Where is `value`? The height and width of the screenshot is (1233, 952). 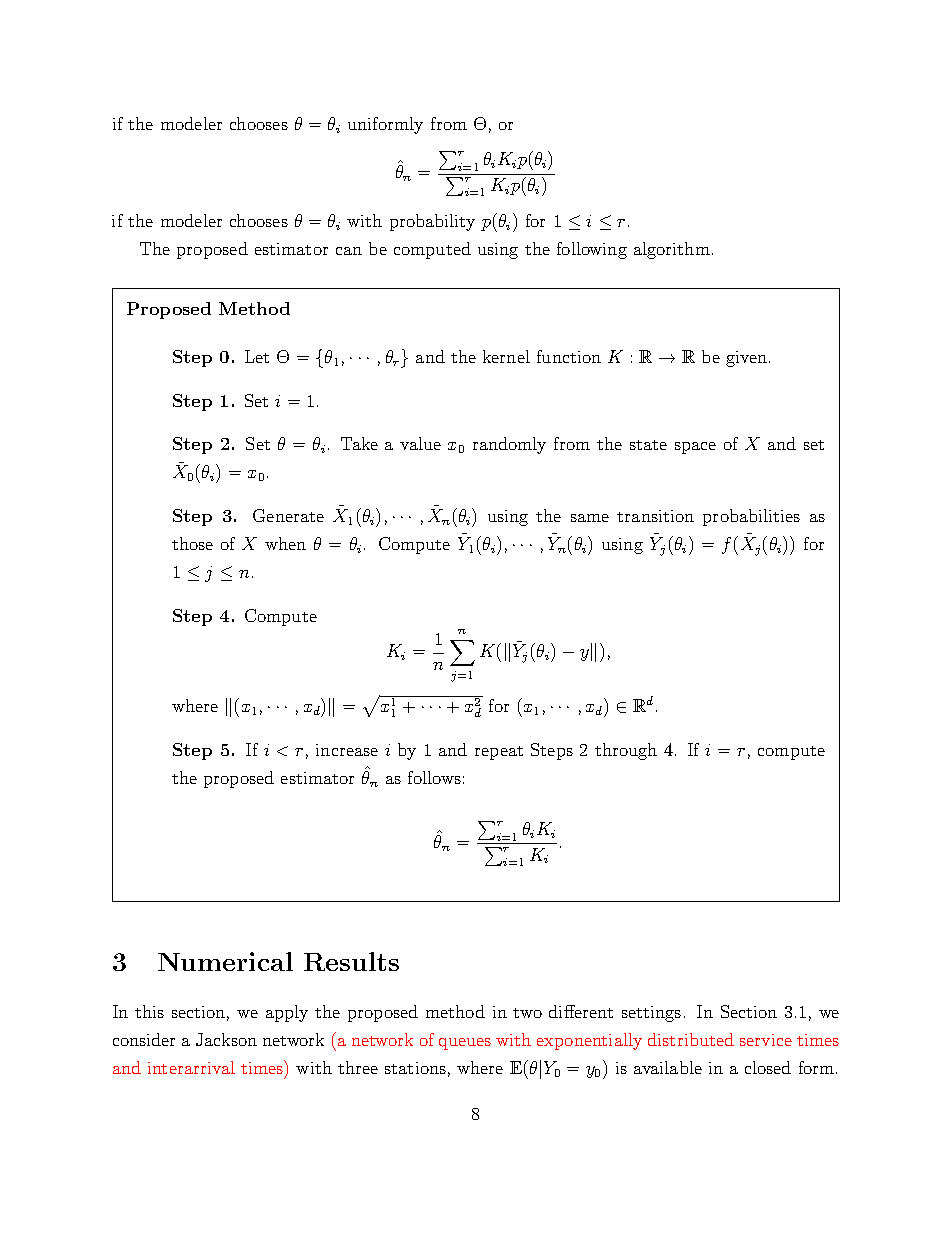 value is located at coordinates (420, 443).
